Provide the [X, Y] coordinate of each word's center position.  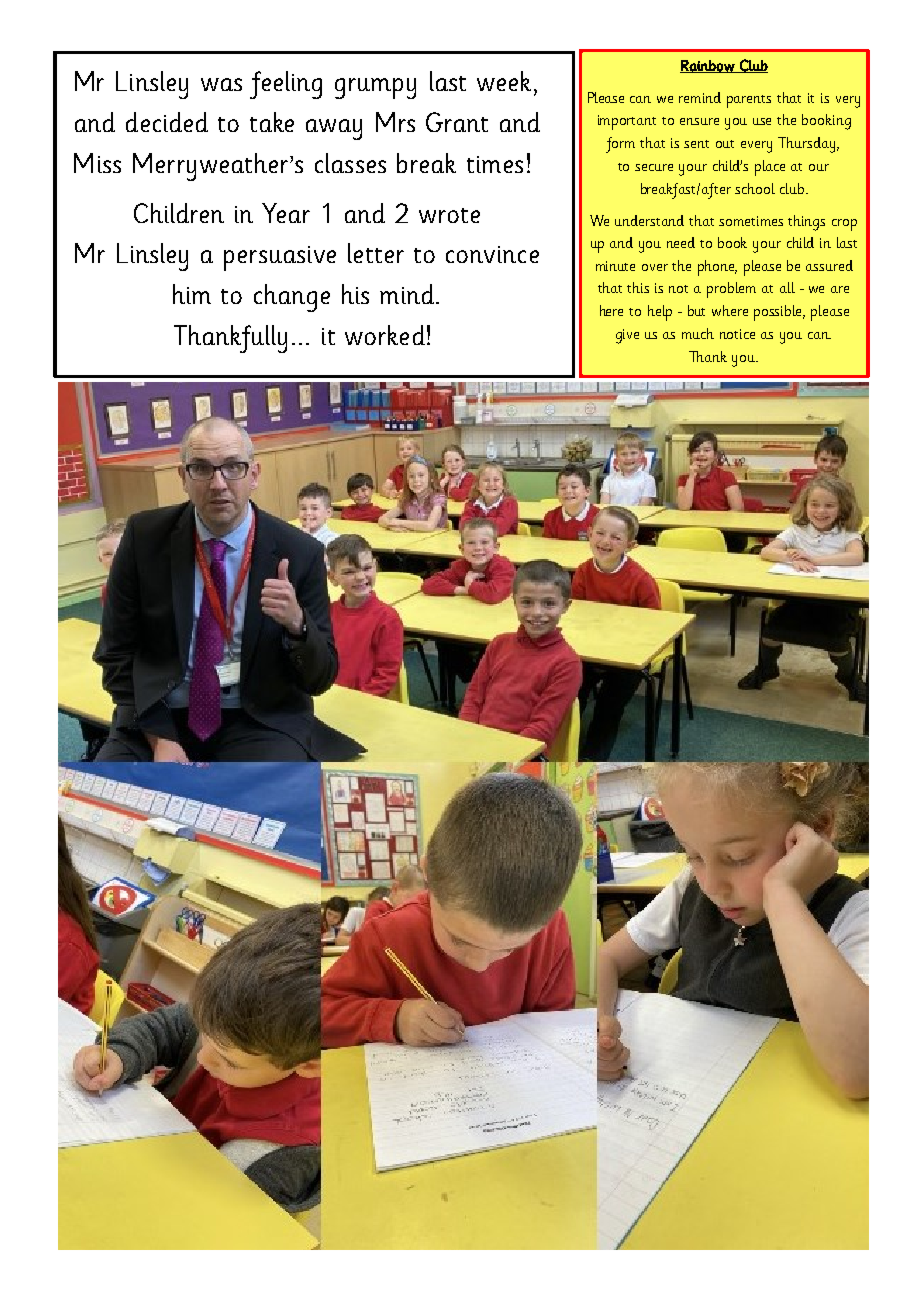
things [806, 223]
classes [350, 163]
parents [749, 101]
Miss [97, 163]
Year [286, 213]
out [725, 144]
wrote [449, 215]
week [506, 81]
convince [492, 254]
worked [385, 335]
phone [717, 268]
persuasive [280, 258]
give [627, 336]
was [221, 84]
